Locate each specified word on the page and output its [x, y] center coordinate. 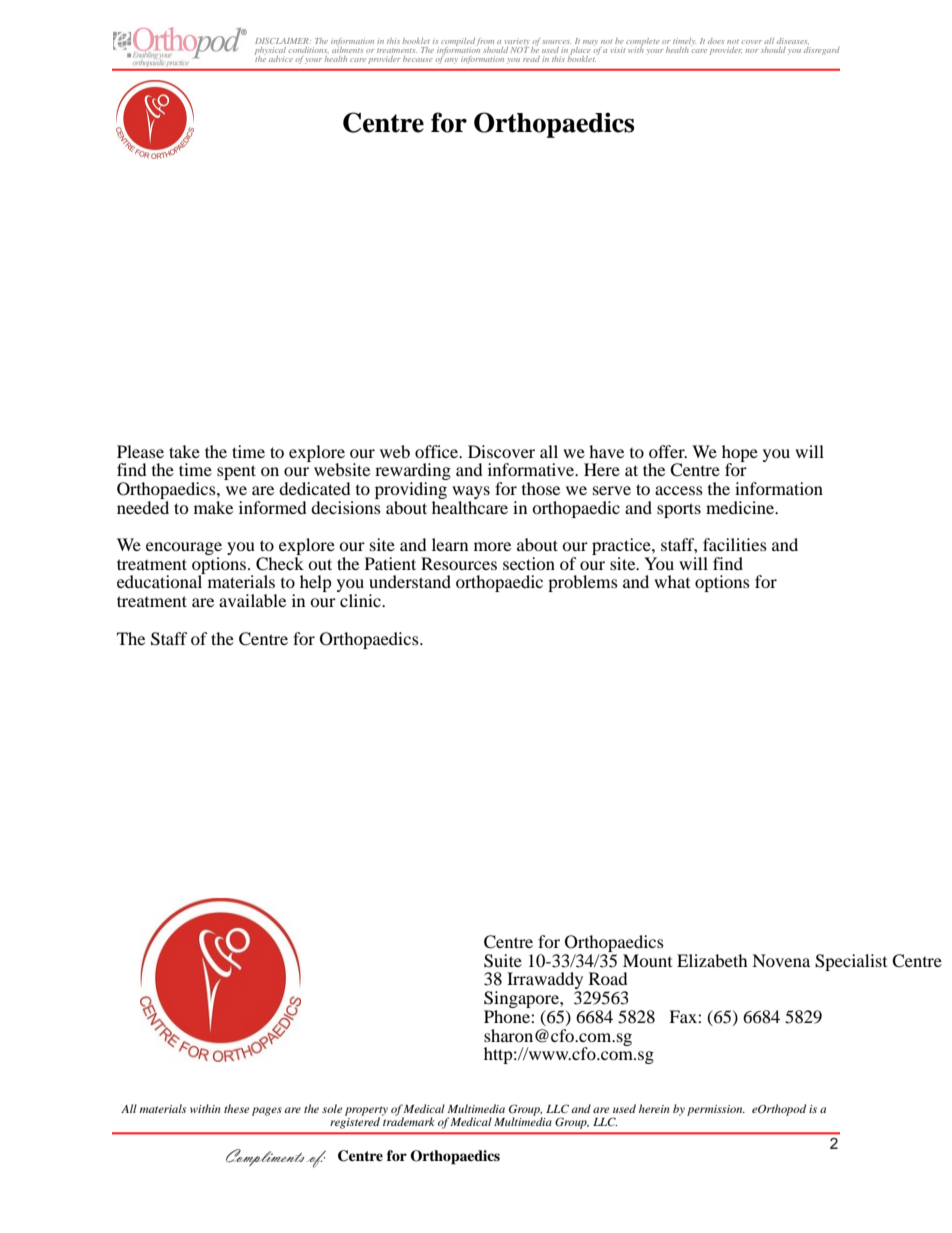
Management [495, 53]
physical [270, 52]
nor [751, 51]
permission [716, 1110]
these [237, 1108]
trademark [408, 1120]
